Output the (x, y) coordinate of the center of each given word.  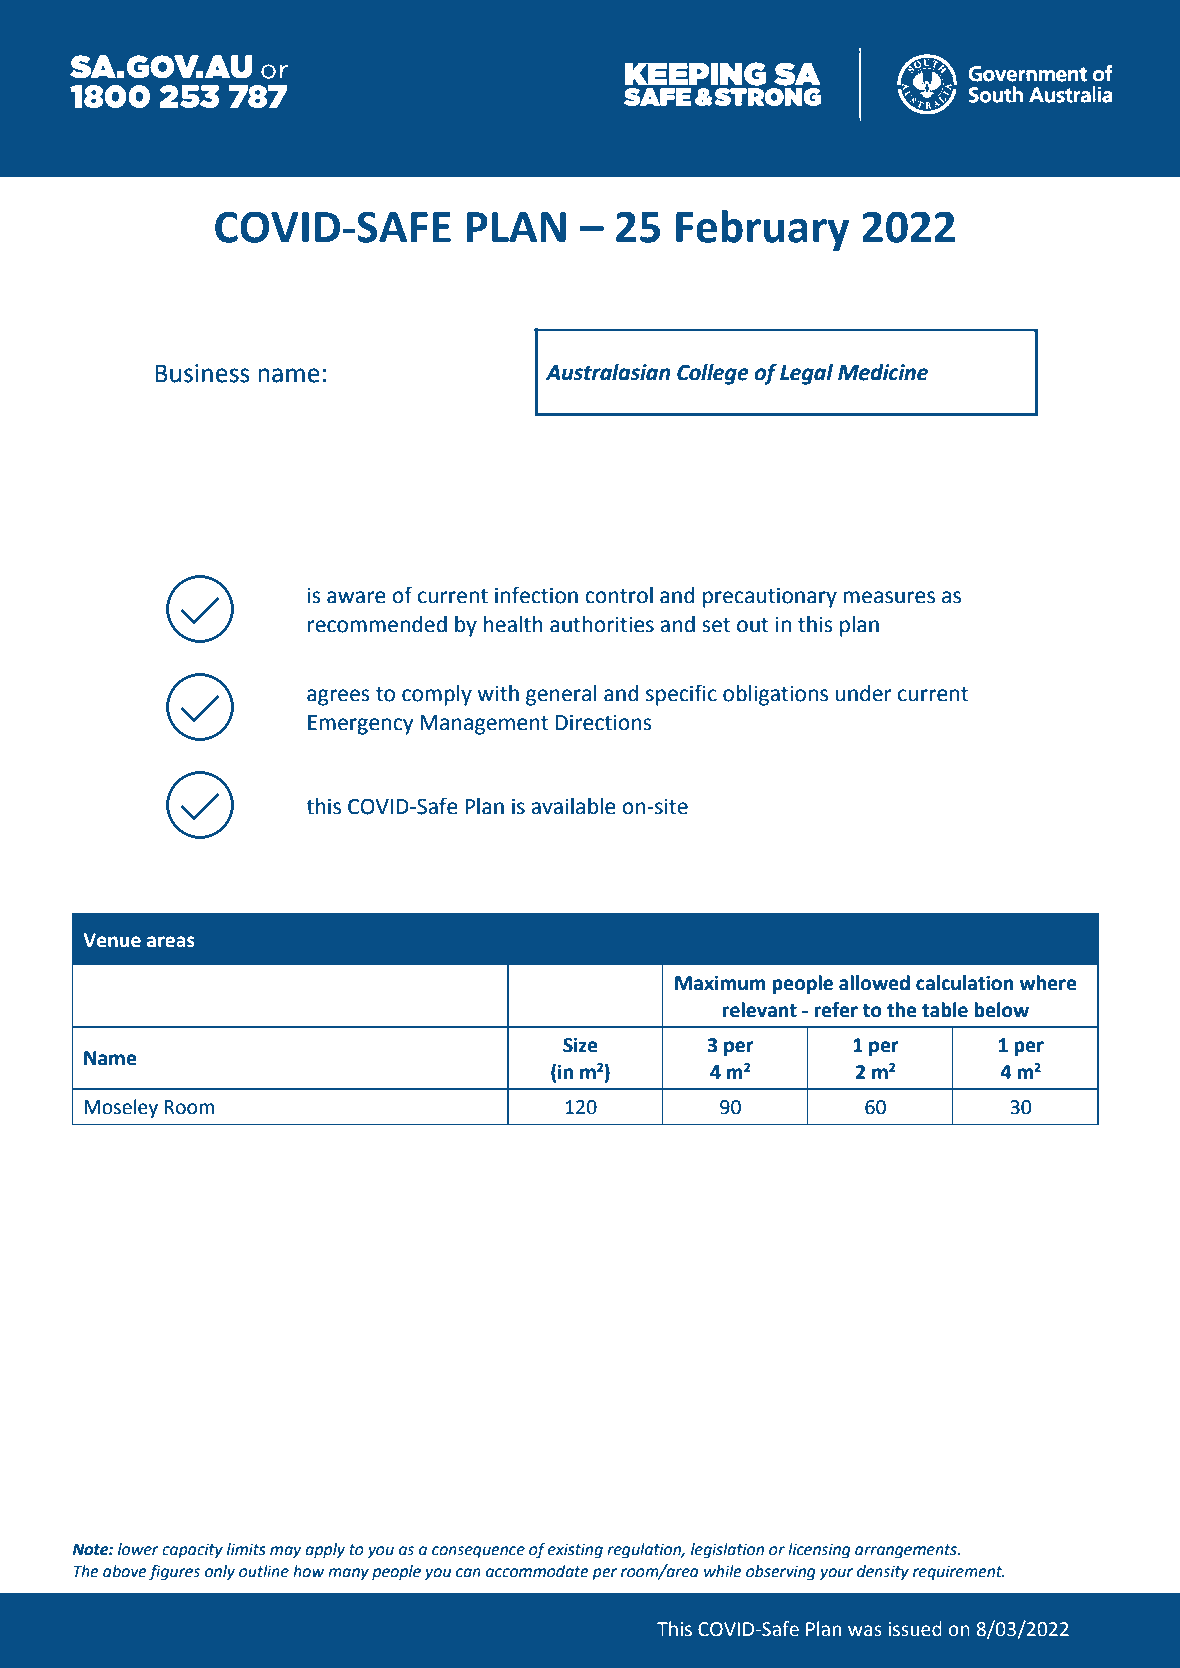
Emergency (360, 725)
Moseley (121, 1108)
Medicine (883, 372)
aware (356, 597)
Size (580, 1045)
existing (575, 1551)
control (619, 595)
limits (246, 1549)
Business (202, 373)
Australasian (608, 372)
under (863, 693)
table (945, 1010)
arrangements (907, 1551)
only (220, 1573)
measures (889, 597)
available (573, 806)
